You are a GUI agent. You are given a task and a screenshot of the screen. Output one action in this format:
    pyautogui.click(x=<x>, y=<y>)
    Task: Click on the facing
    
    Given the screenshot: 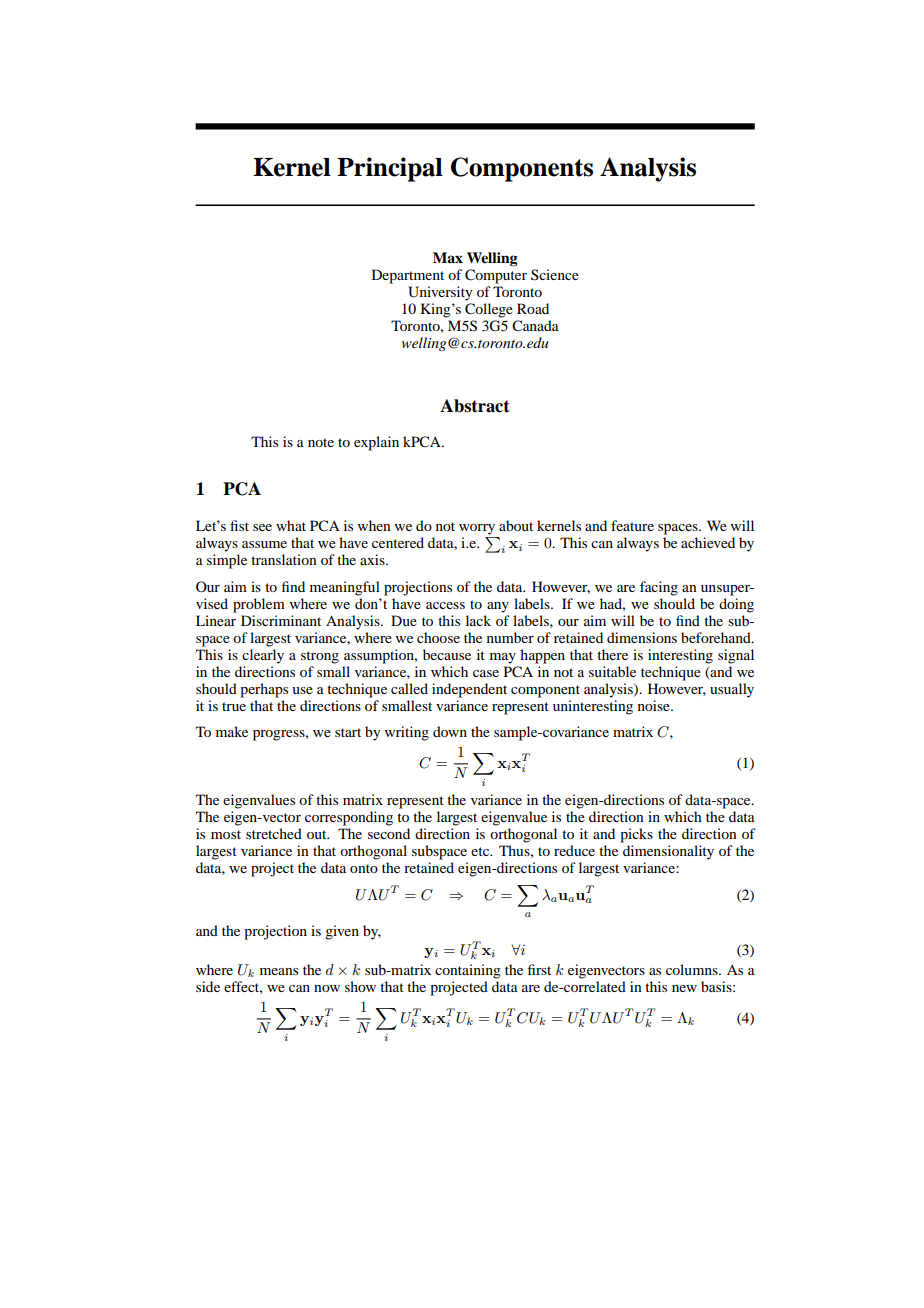 What is the action you would take?
    pyautogui.click(x=659, y=588)
